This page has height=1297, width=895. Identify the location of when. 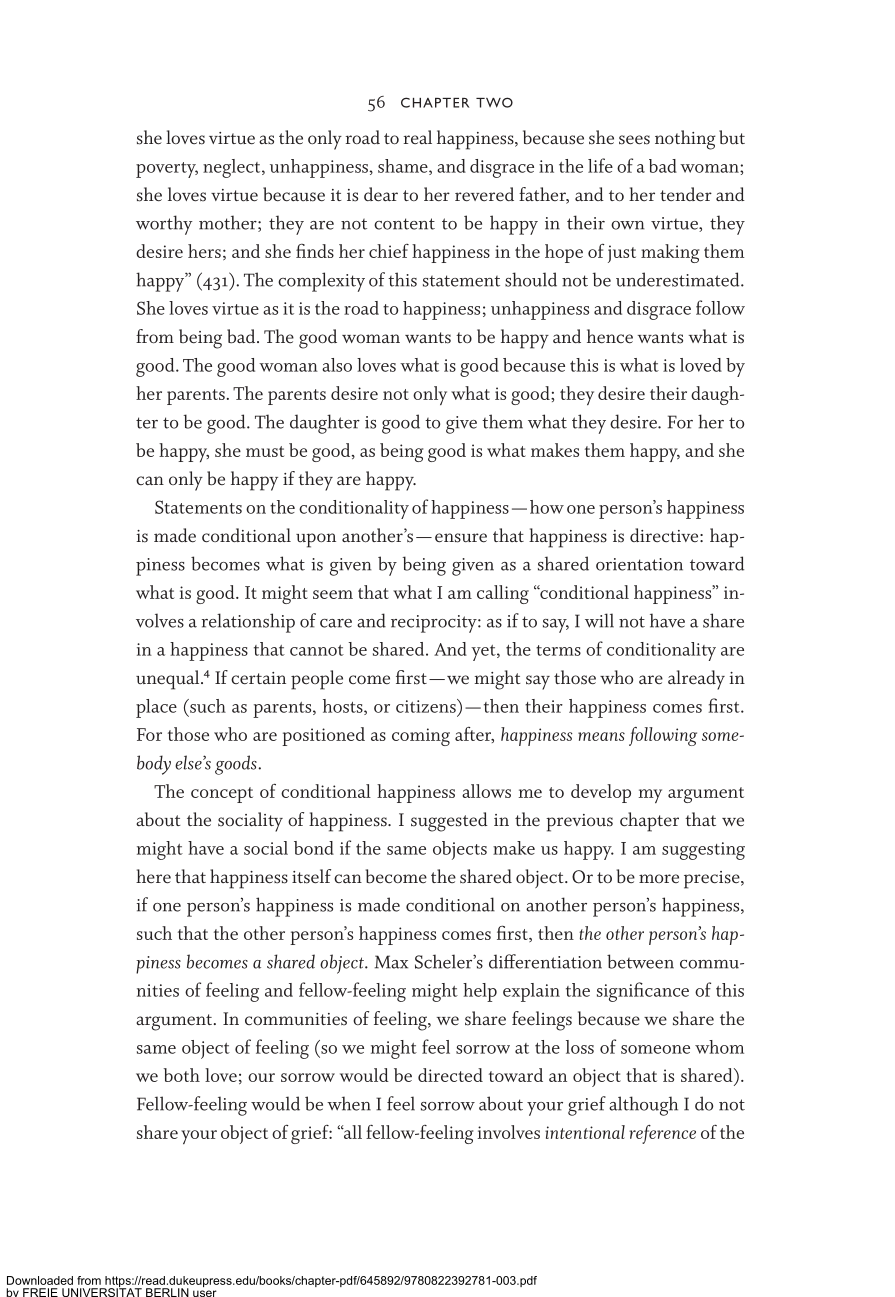
(349, 1103).
